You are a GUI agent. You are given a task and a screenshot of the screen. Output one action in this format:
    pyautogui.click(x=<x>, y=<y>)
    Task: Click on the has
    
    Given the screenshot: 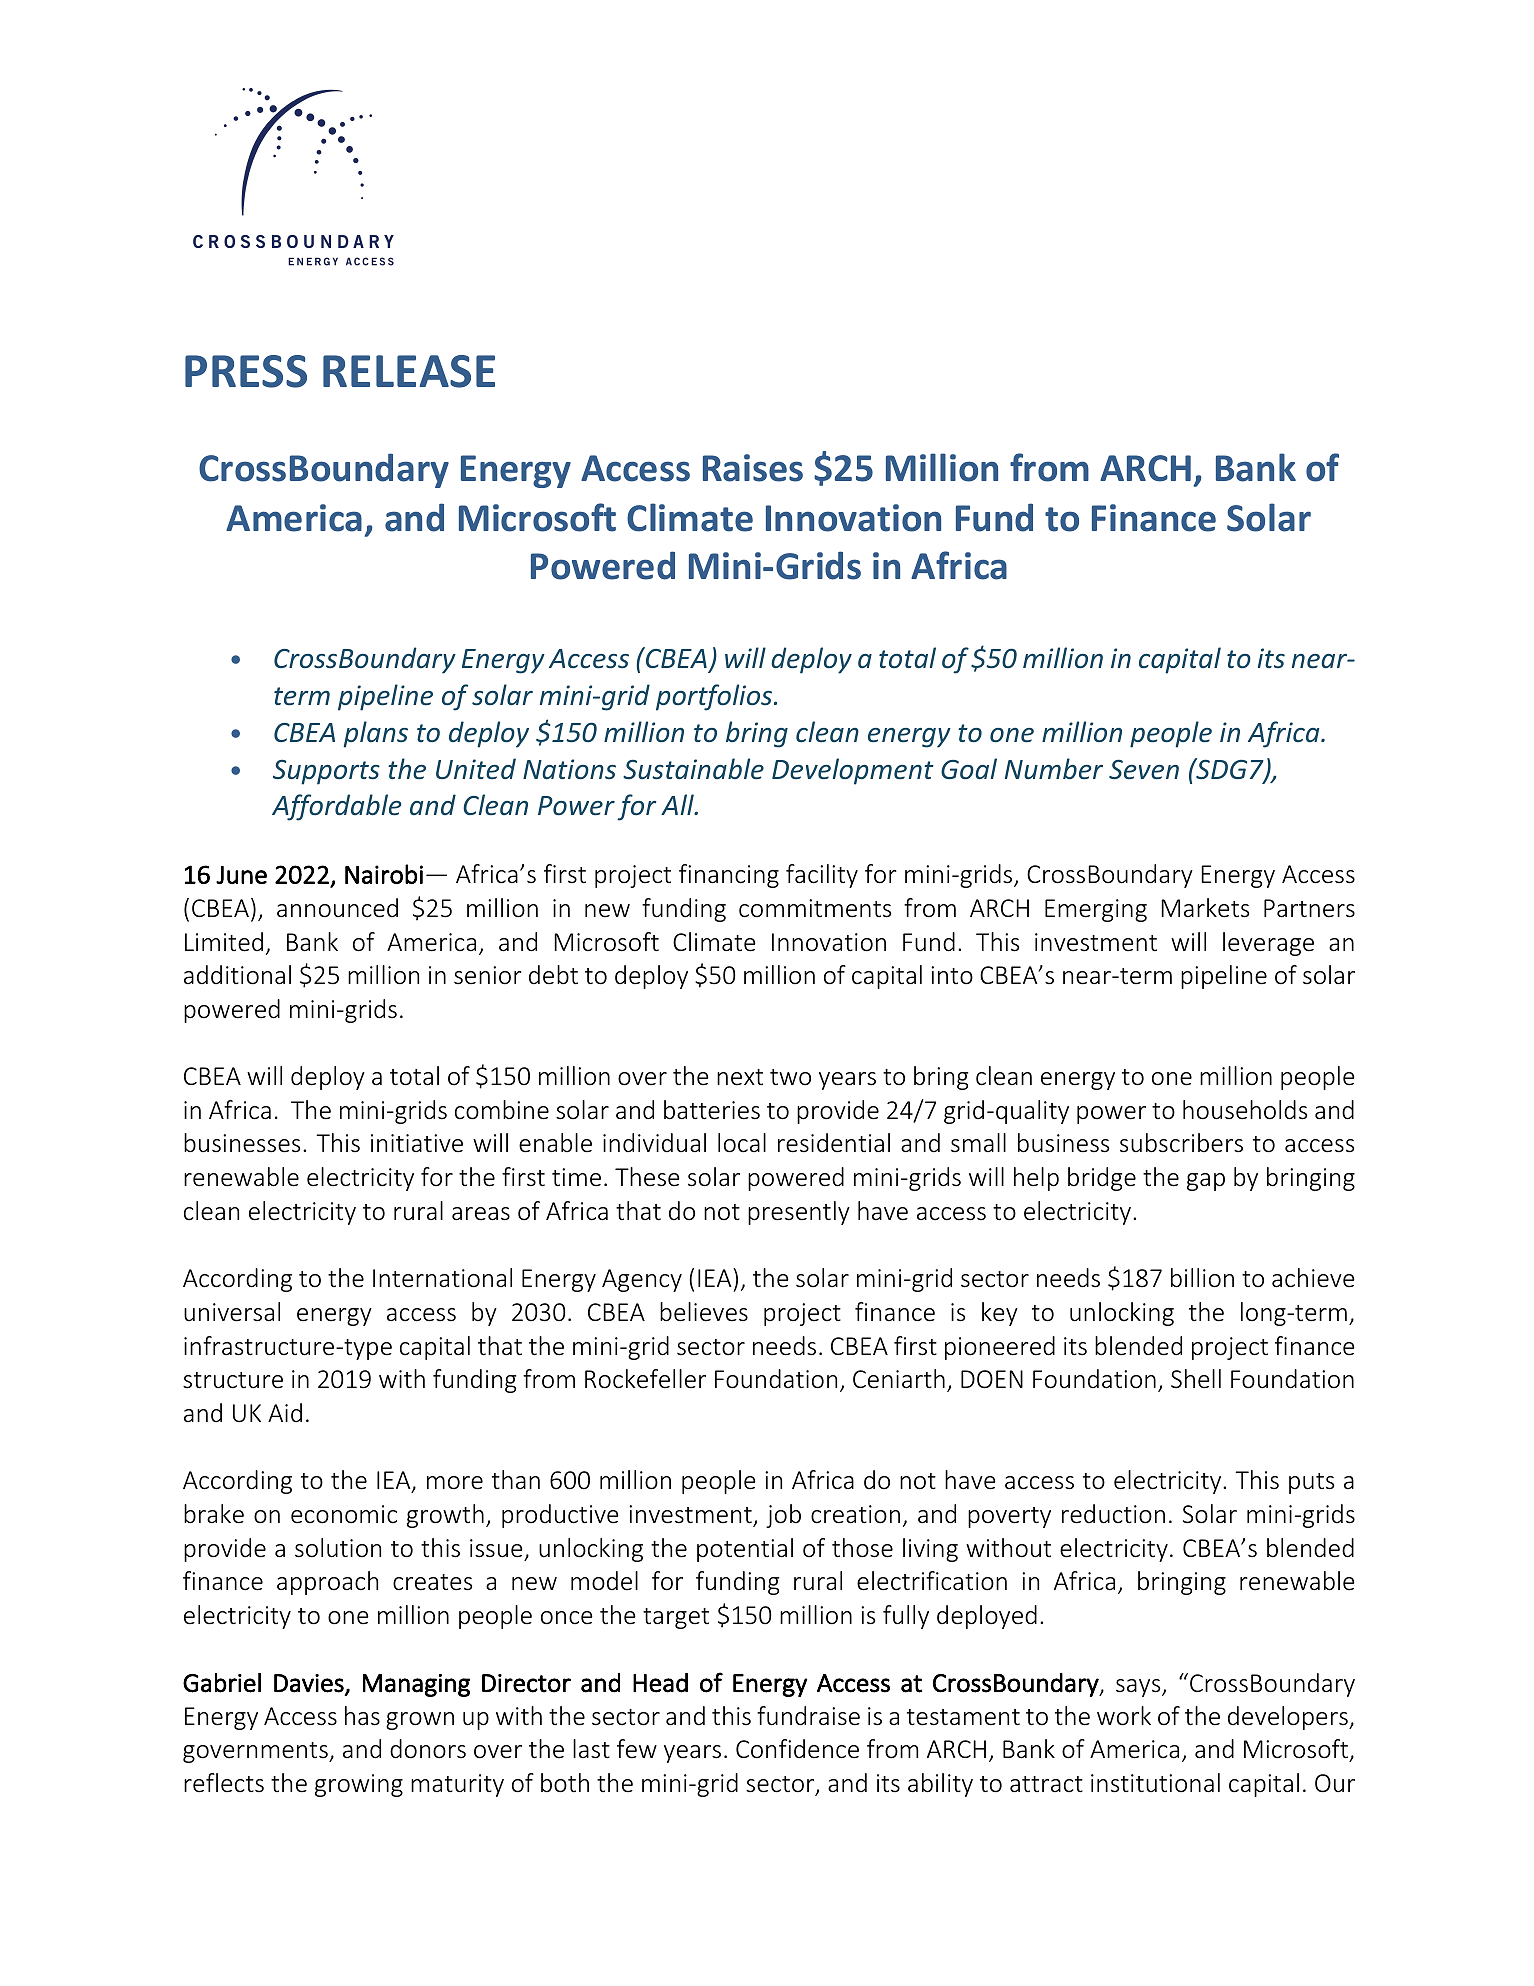 What is the action you would take?
    pyautogui.click(x=362, y=1716)
